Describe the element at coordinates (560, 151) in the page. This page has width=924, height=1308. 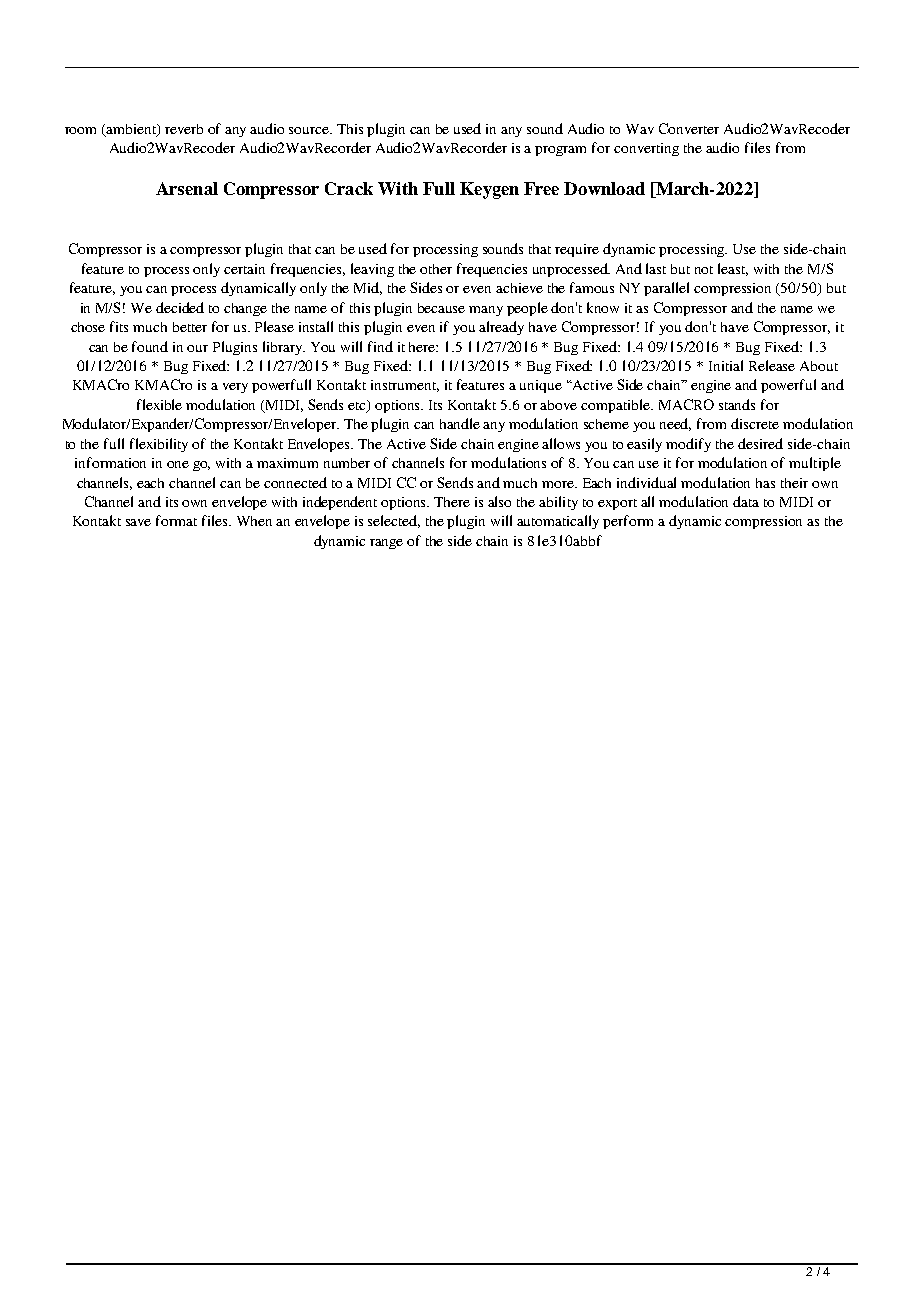
I see `program` at that location.
